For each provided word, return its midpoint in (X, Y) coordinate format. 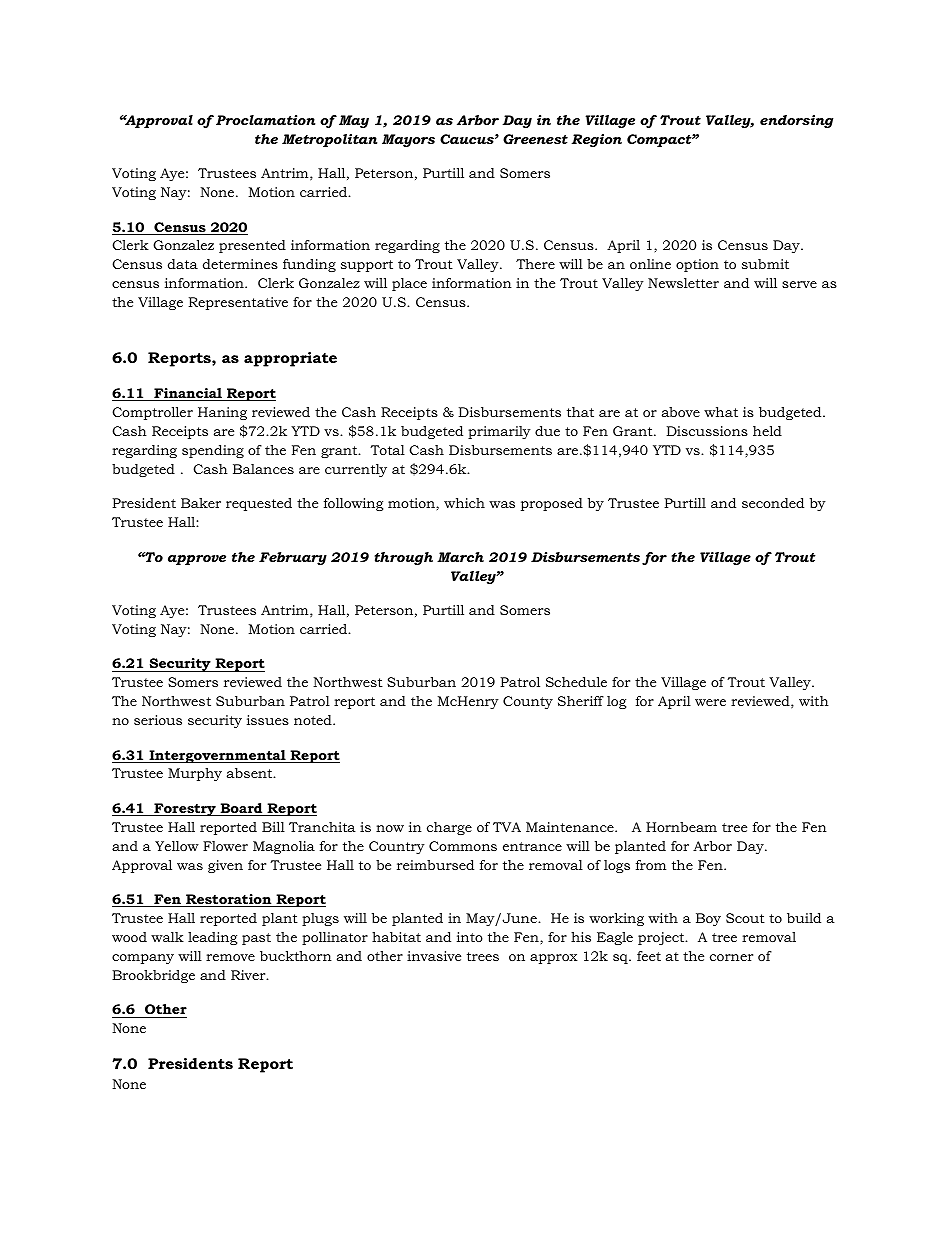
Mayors (408, 140)
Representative (238, 303)
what (721, 412)
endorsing (796, 121)
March (460, 557)
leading (212, 938)
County (528, 702)
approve (197, 560)
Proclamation (265, 120)
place (409, 284)
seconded (773, 503)
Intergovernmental (217, 756)
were (710, 702)
